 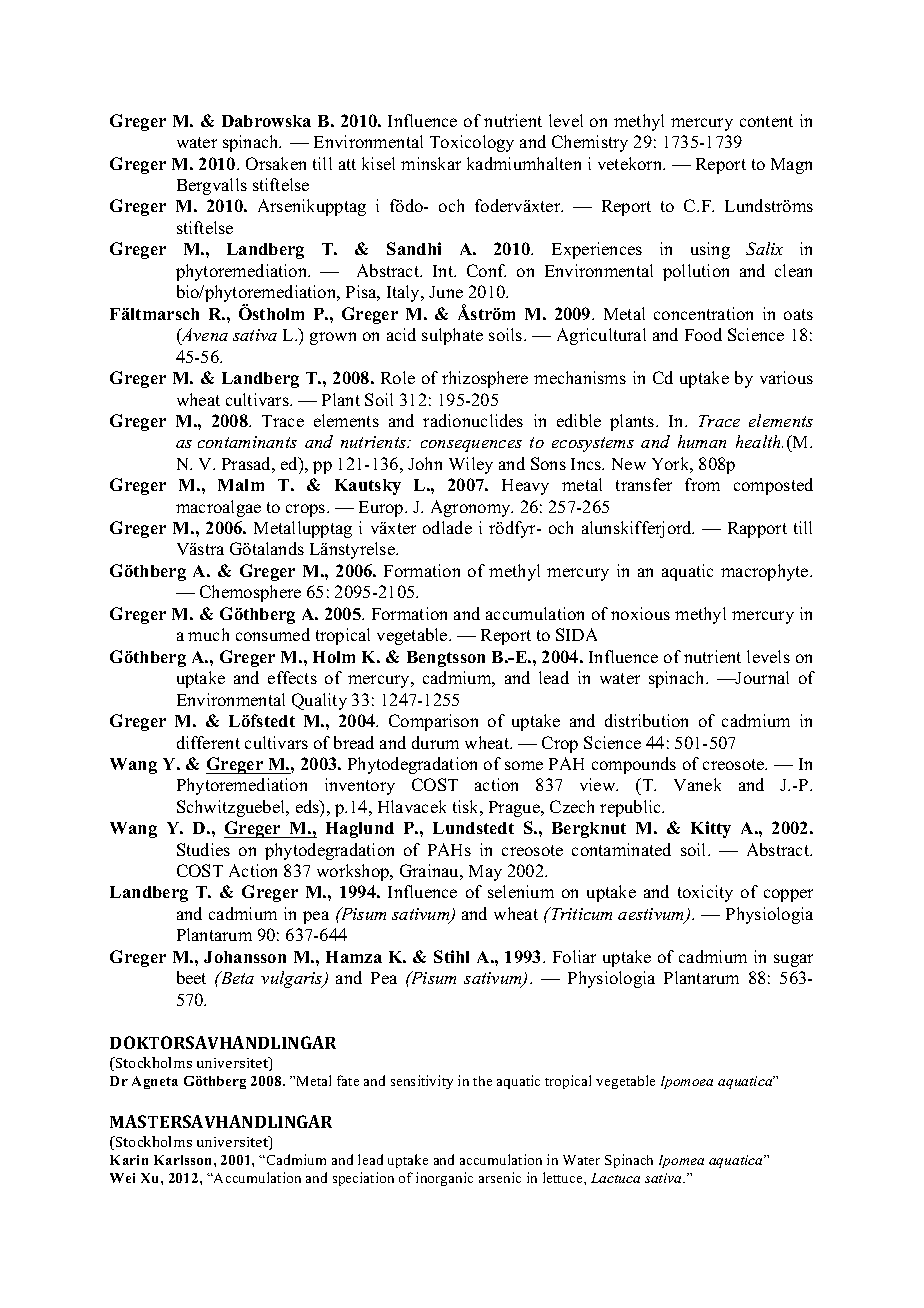 What do you see at coordinates (761, 677) in the document?
I see `Journal` at bounding box center [761, 677].
